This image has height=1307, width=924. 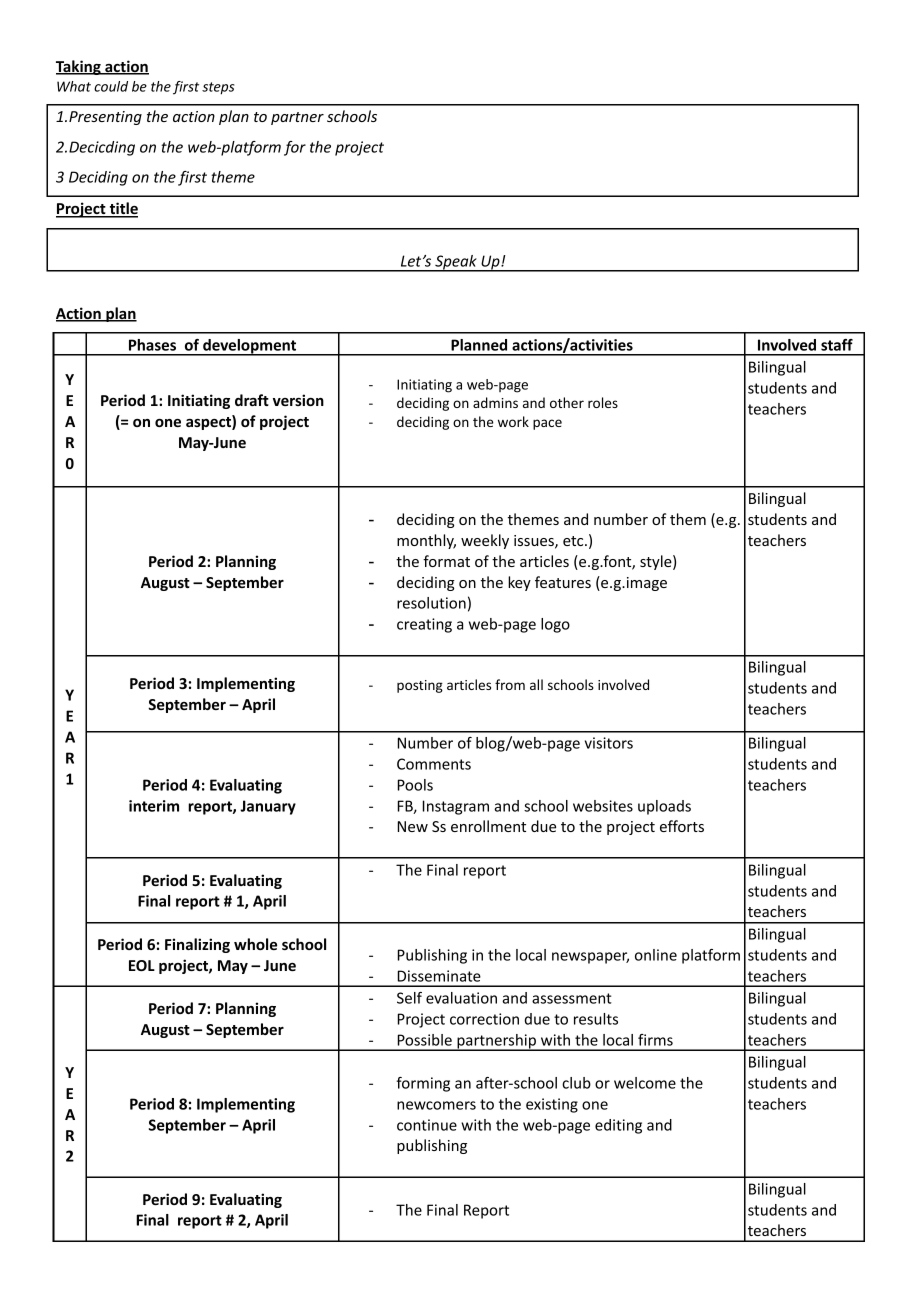 What do you see at coordinates (603, 402) in the image?
I see `roles` at bounding box center [603, 402].
